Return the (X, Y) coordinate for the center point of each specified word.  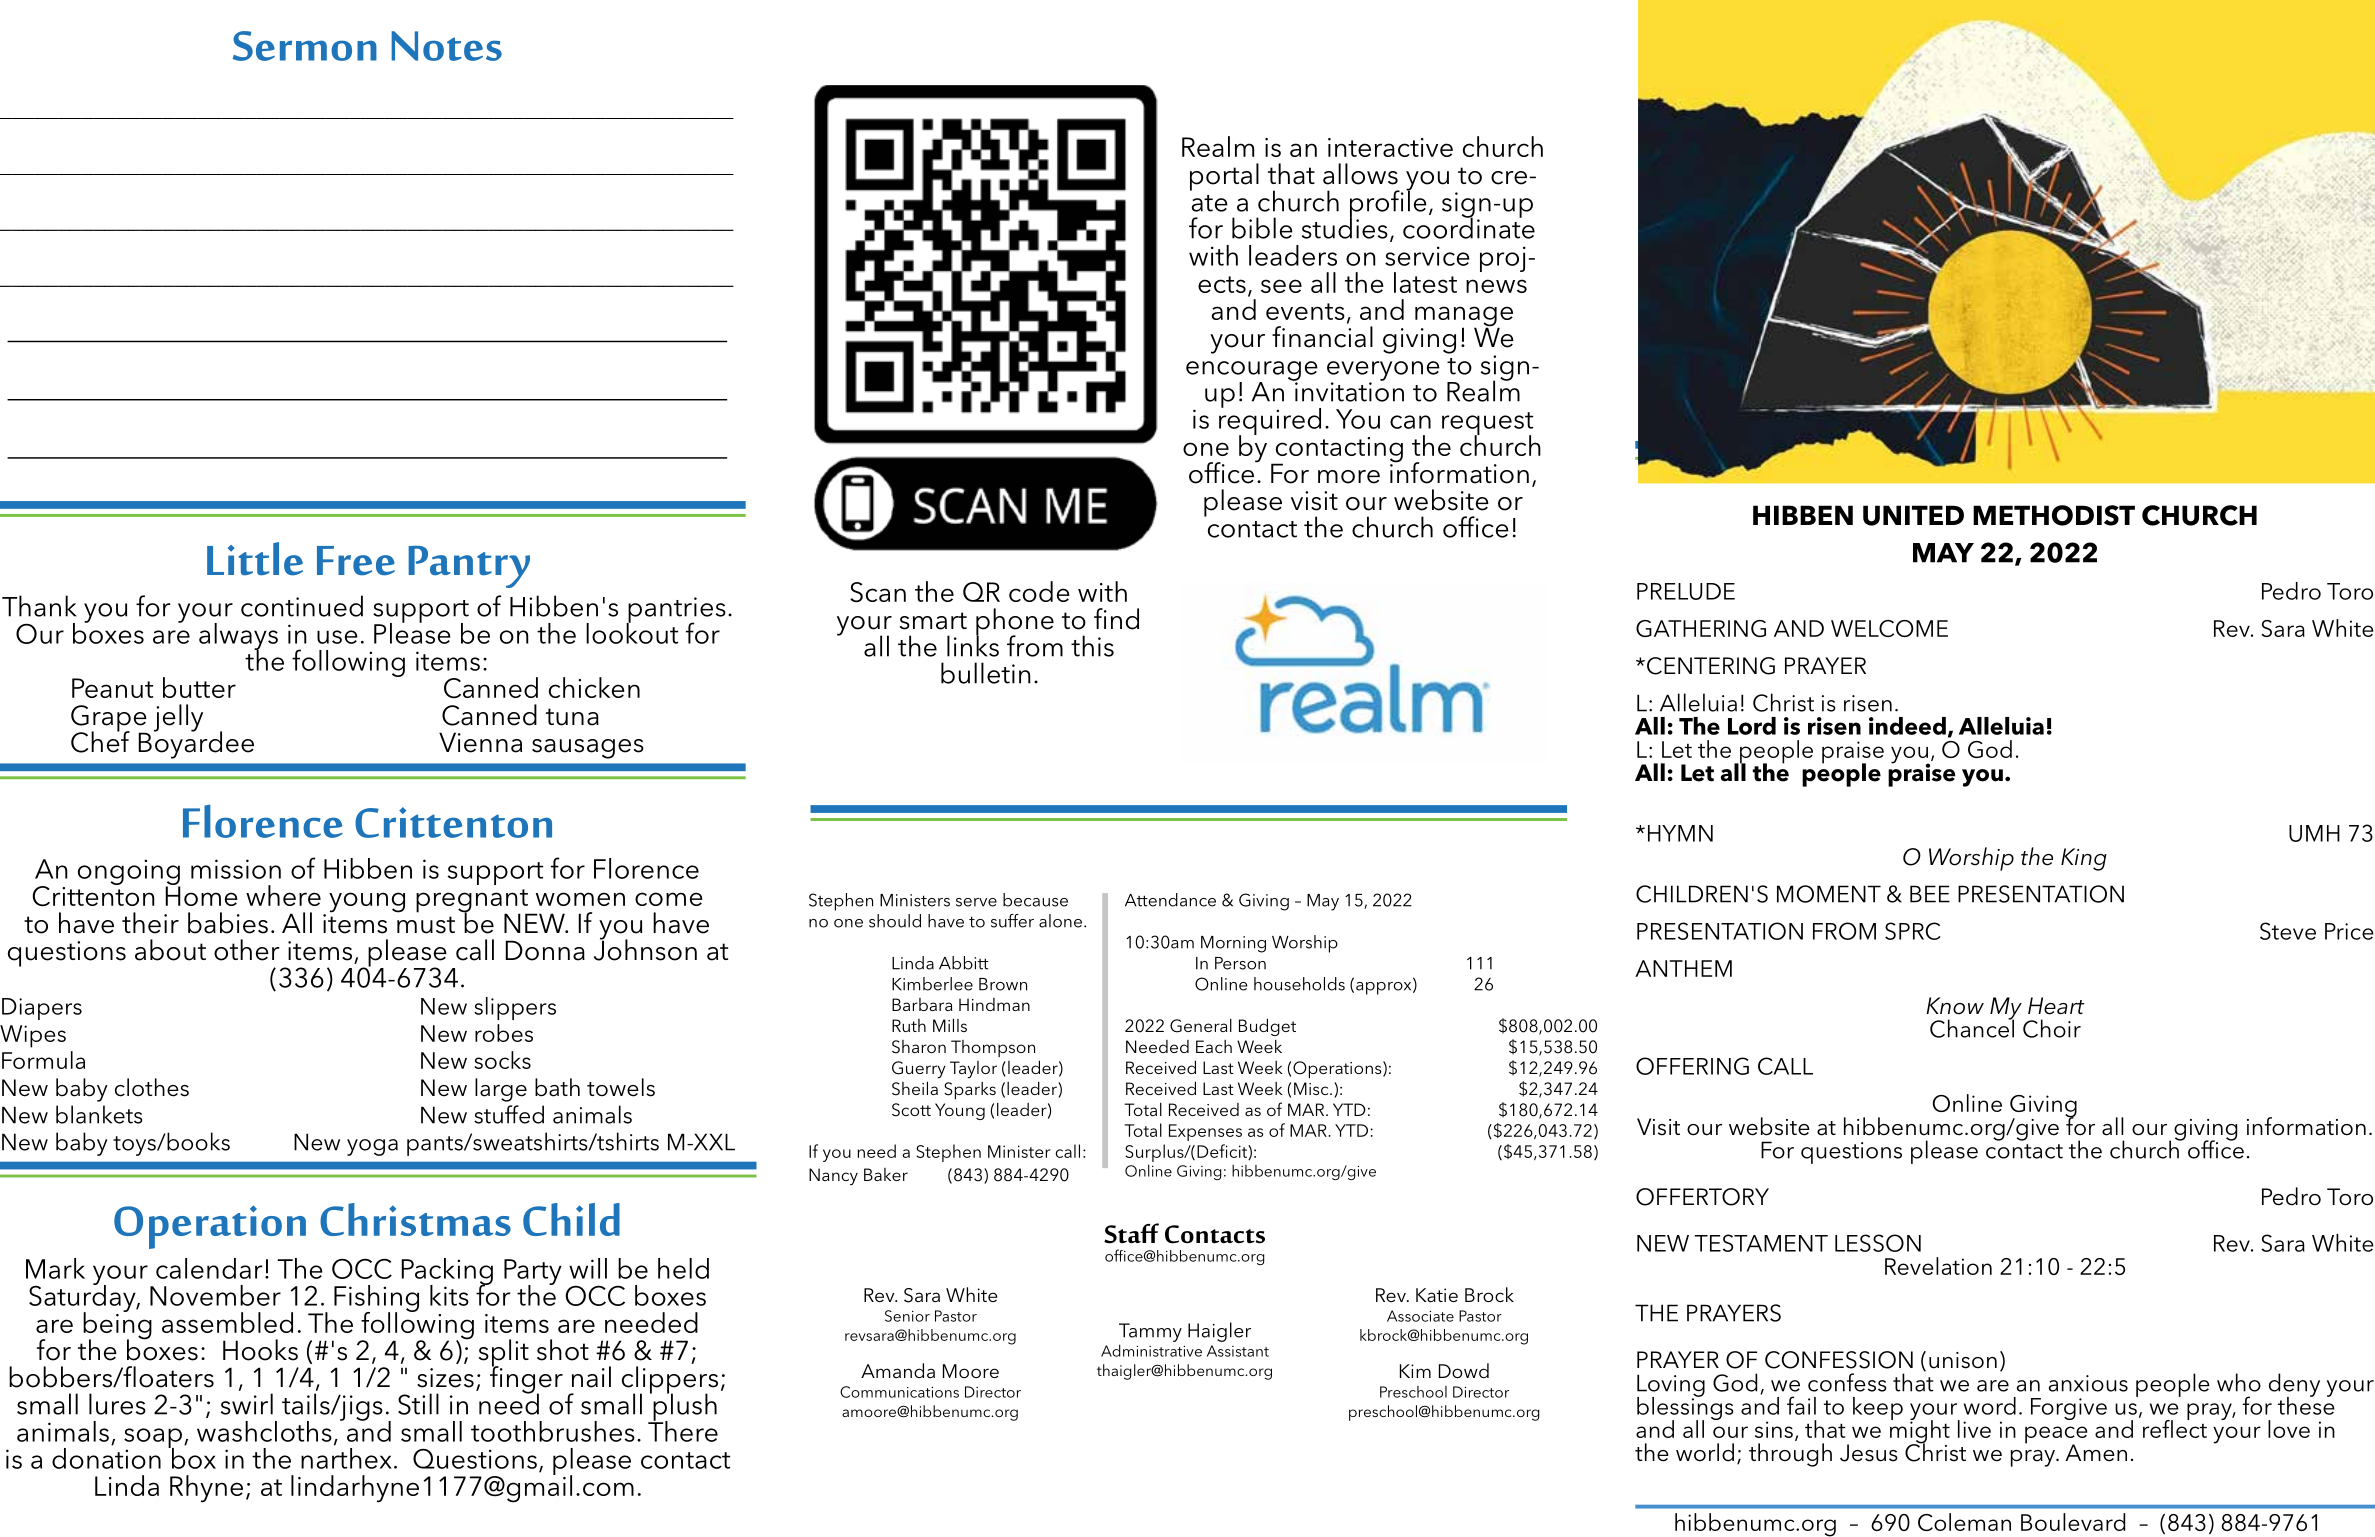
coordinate (1469, 227)
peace (2056, 1436)
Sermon (305, 46)
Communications (899, 1392)
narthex (346, 1458)
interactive (1390, 147)
